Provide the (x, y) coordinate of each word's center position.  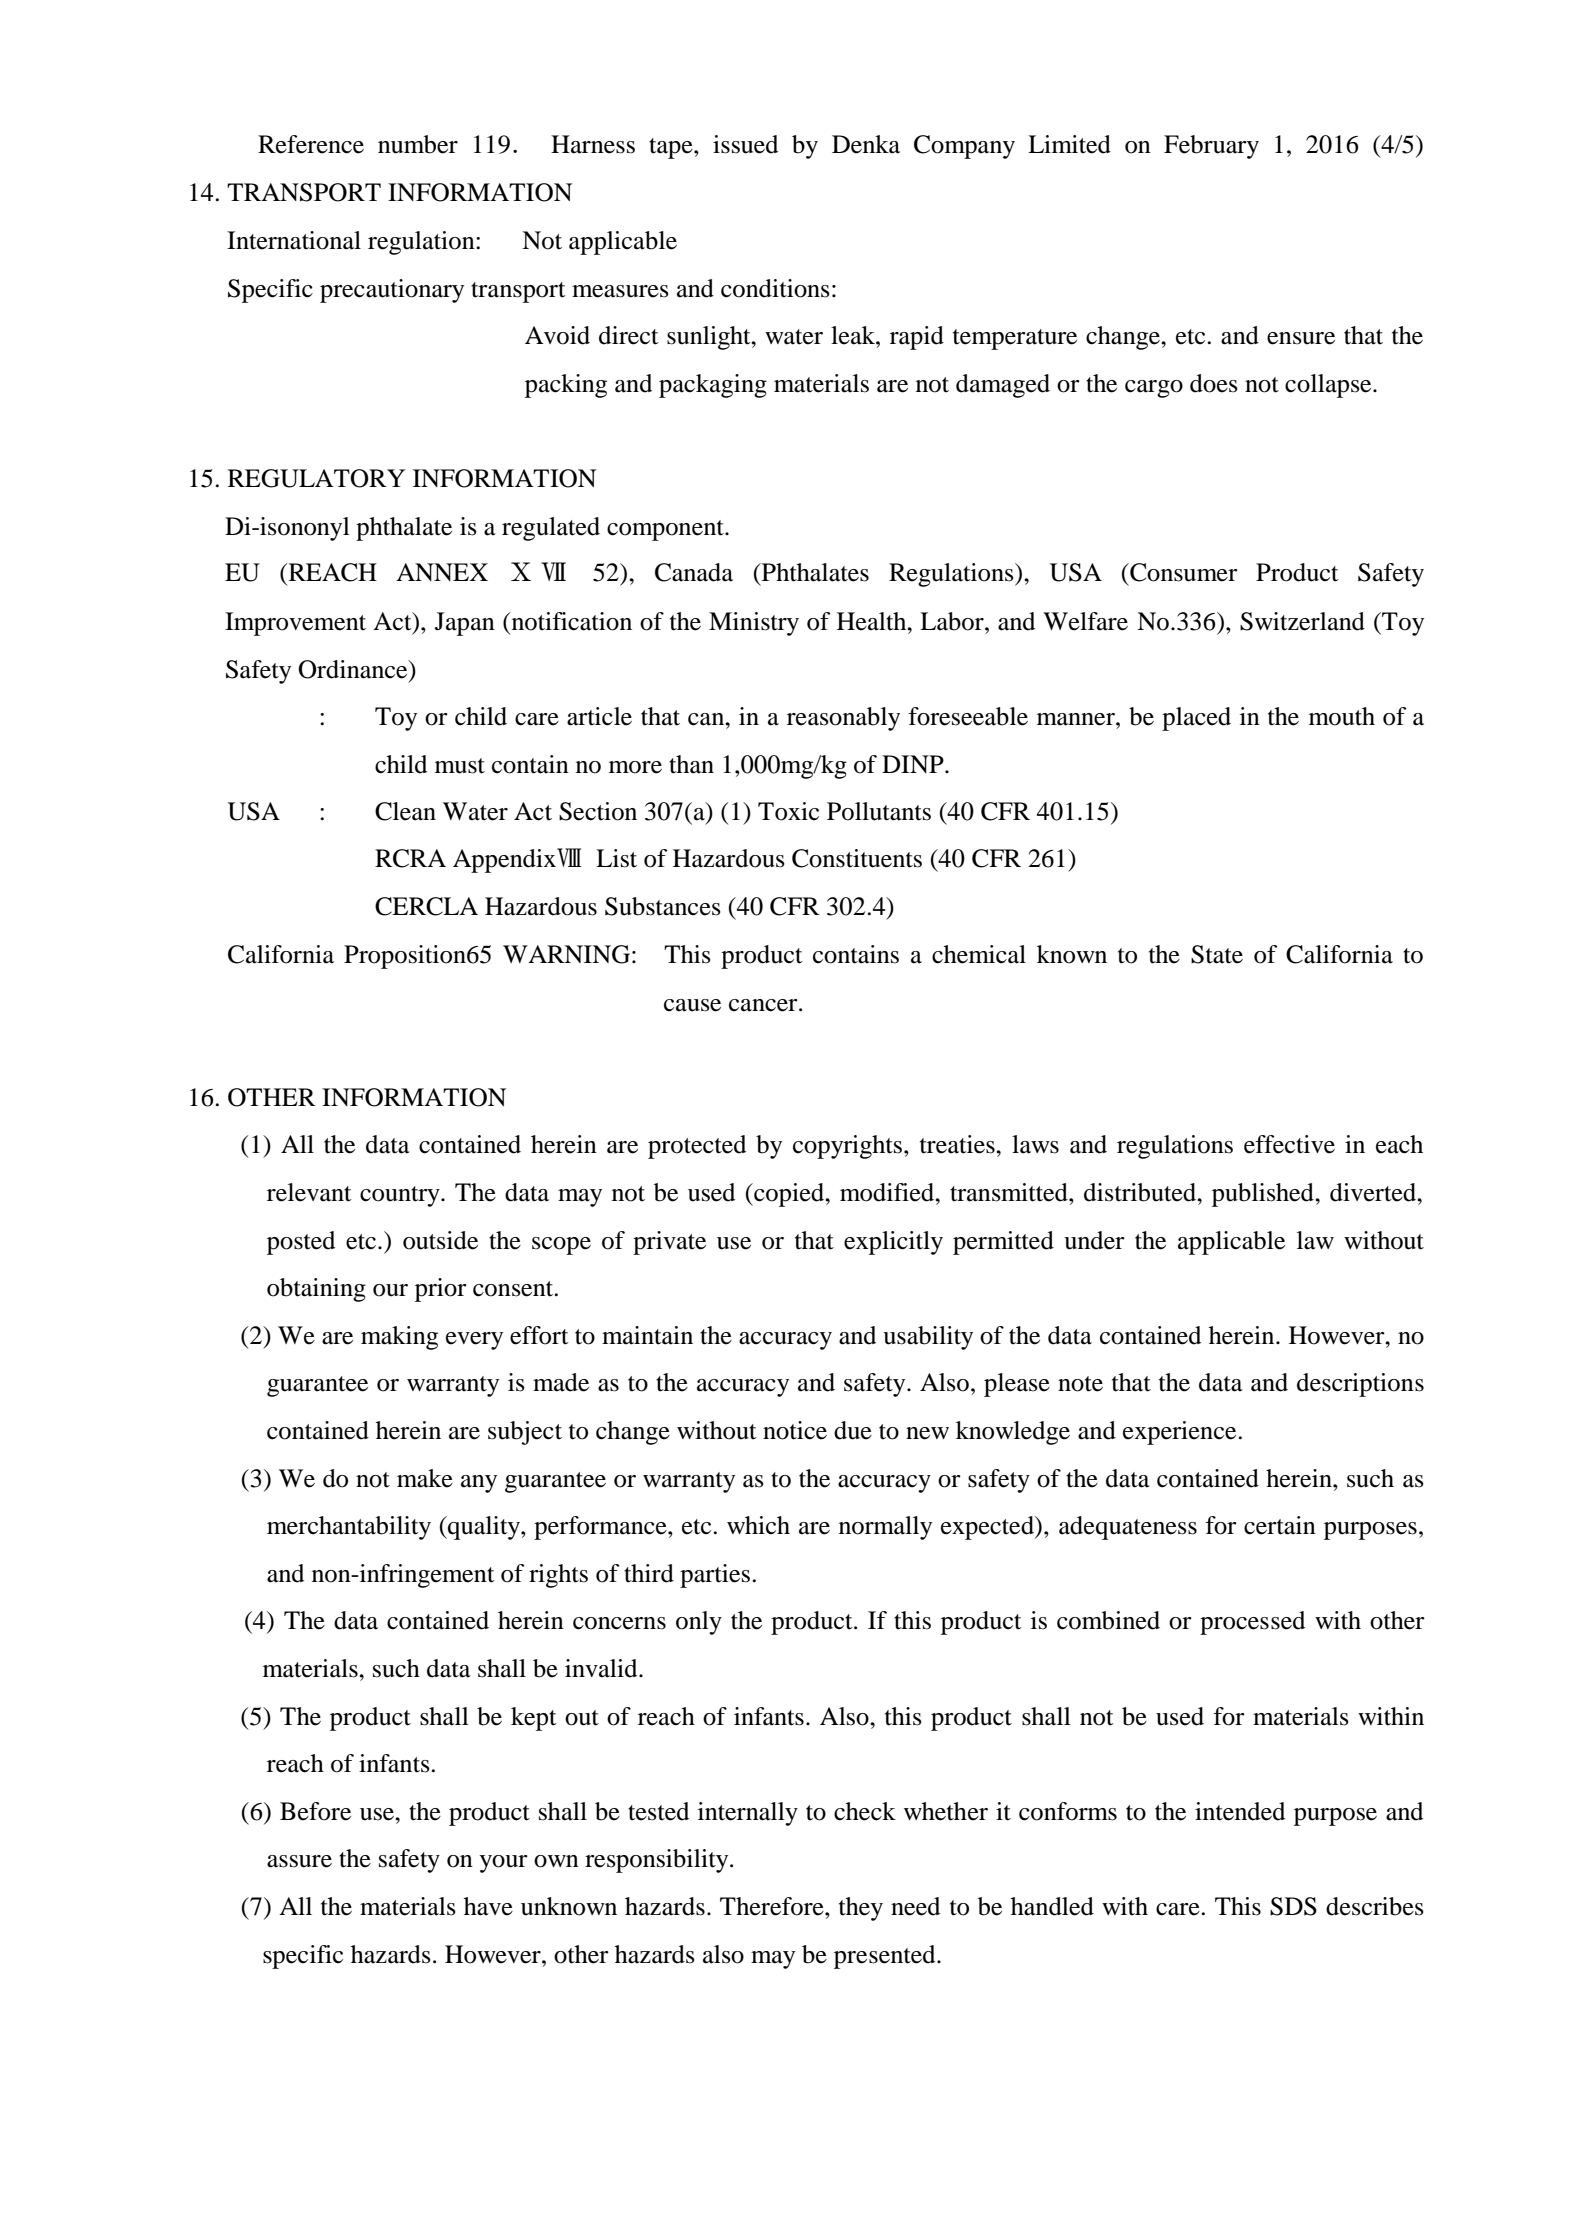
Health (873, 621)
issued (745, 144)
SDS (1293, 1906)
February (1211, 147)
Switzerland (1302, 621)
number (418, 144)
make (425, 1478)
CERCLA (426, 906)
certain (1280, 1525)
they (861, 1909)
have (488, 1906)
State (1217, 954)
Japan (465, 624)
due (853, 1430)
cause (692, 1005)
